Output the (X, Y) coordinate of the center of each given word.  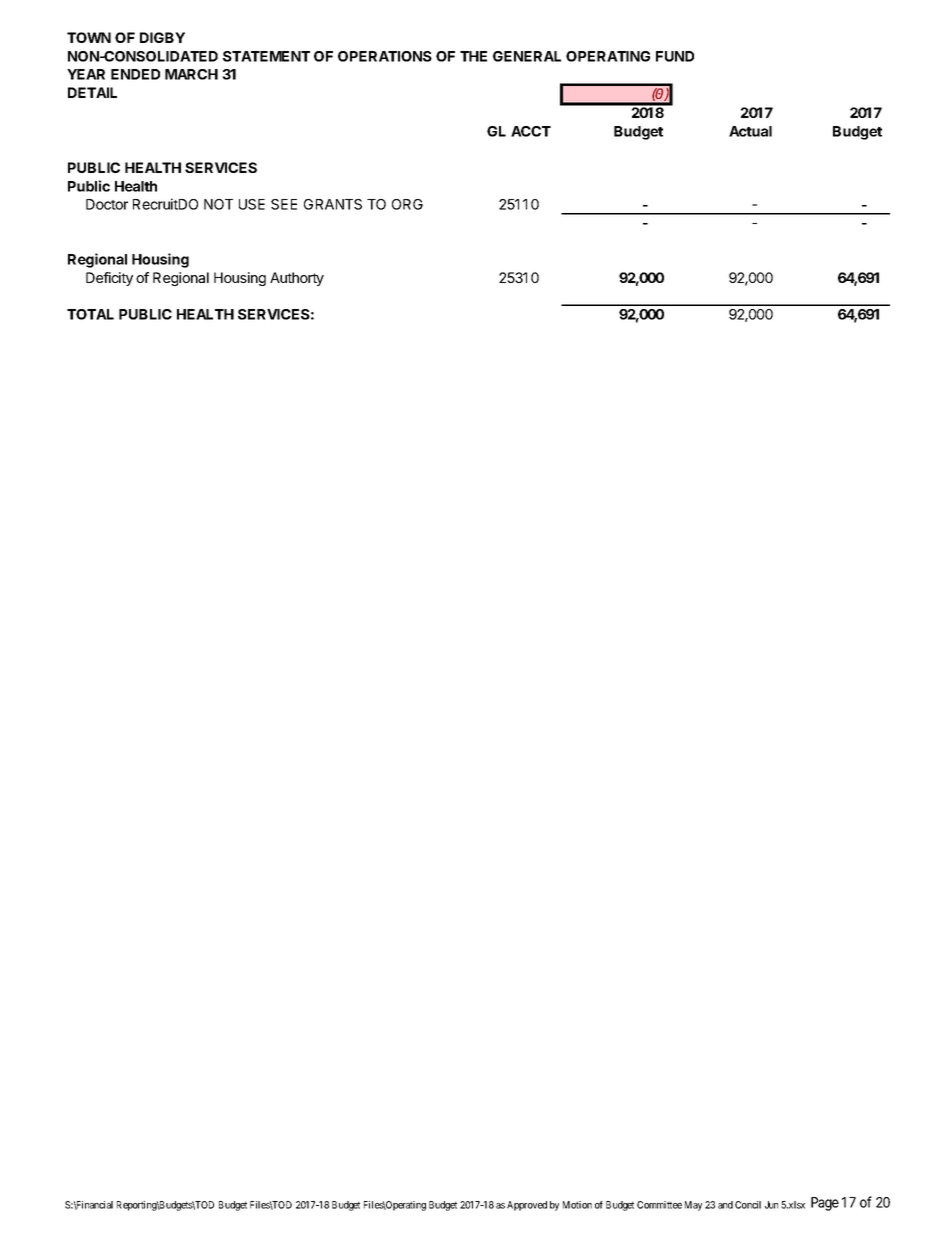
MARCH (191, 74)
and (725, 1205)
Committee (659, 1205)
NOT (218, 204)
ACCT (531, 131)
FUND (675, 56)
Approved (527, 1206)
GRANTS (333, 204)
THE (473, 56)
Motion (577, 1205)
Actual (750, 131)
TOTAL (90, 314)
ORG (407, 204)
